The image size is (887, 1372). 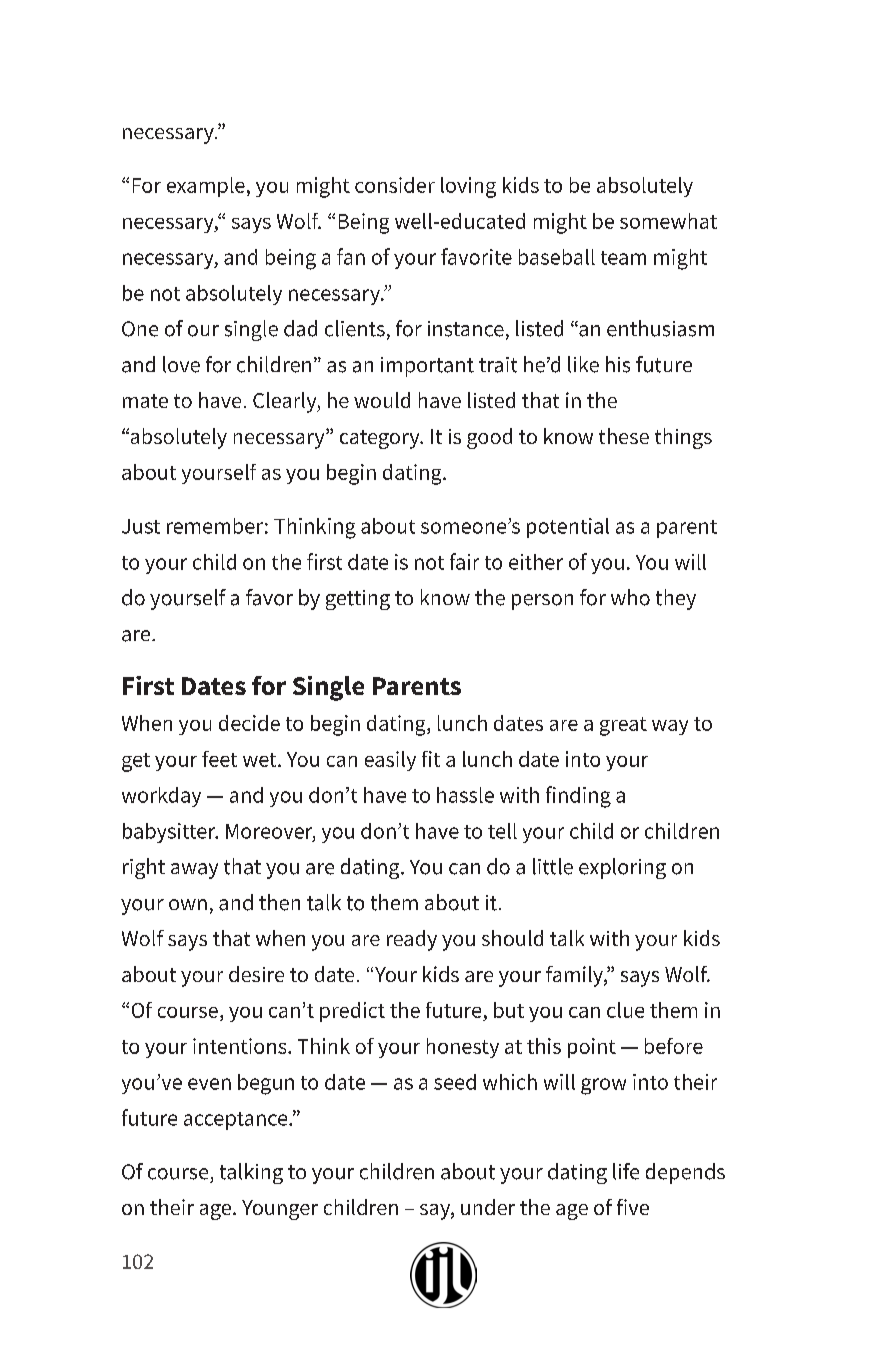 I want to click on example, so click(x=206, y=187).
